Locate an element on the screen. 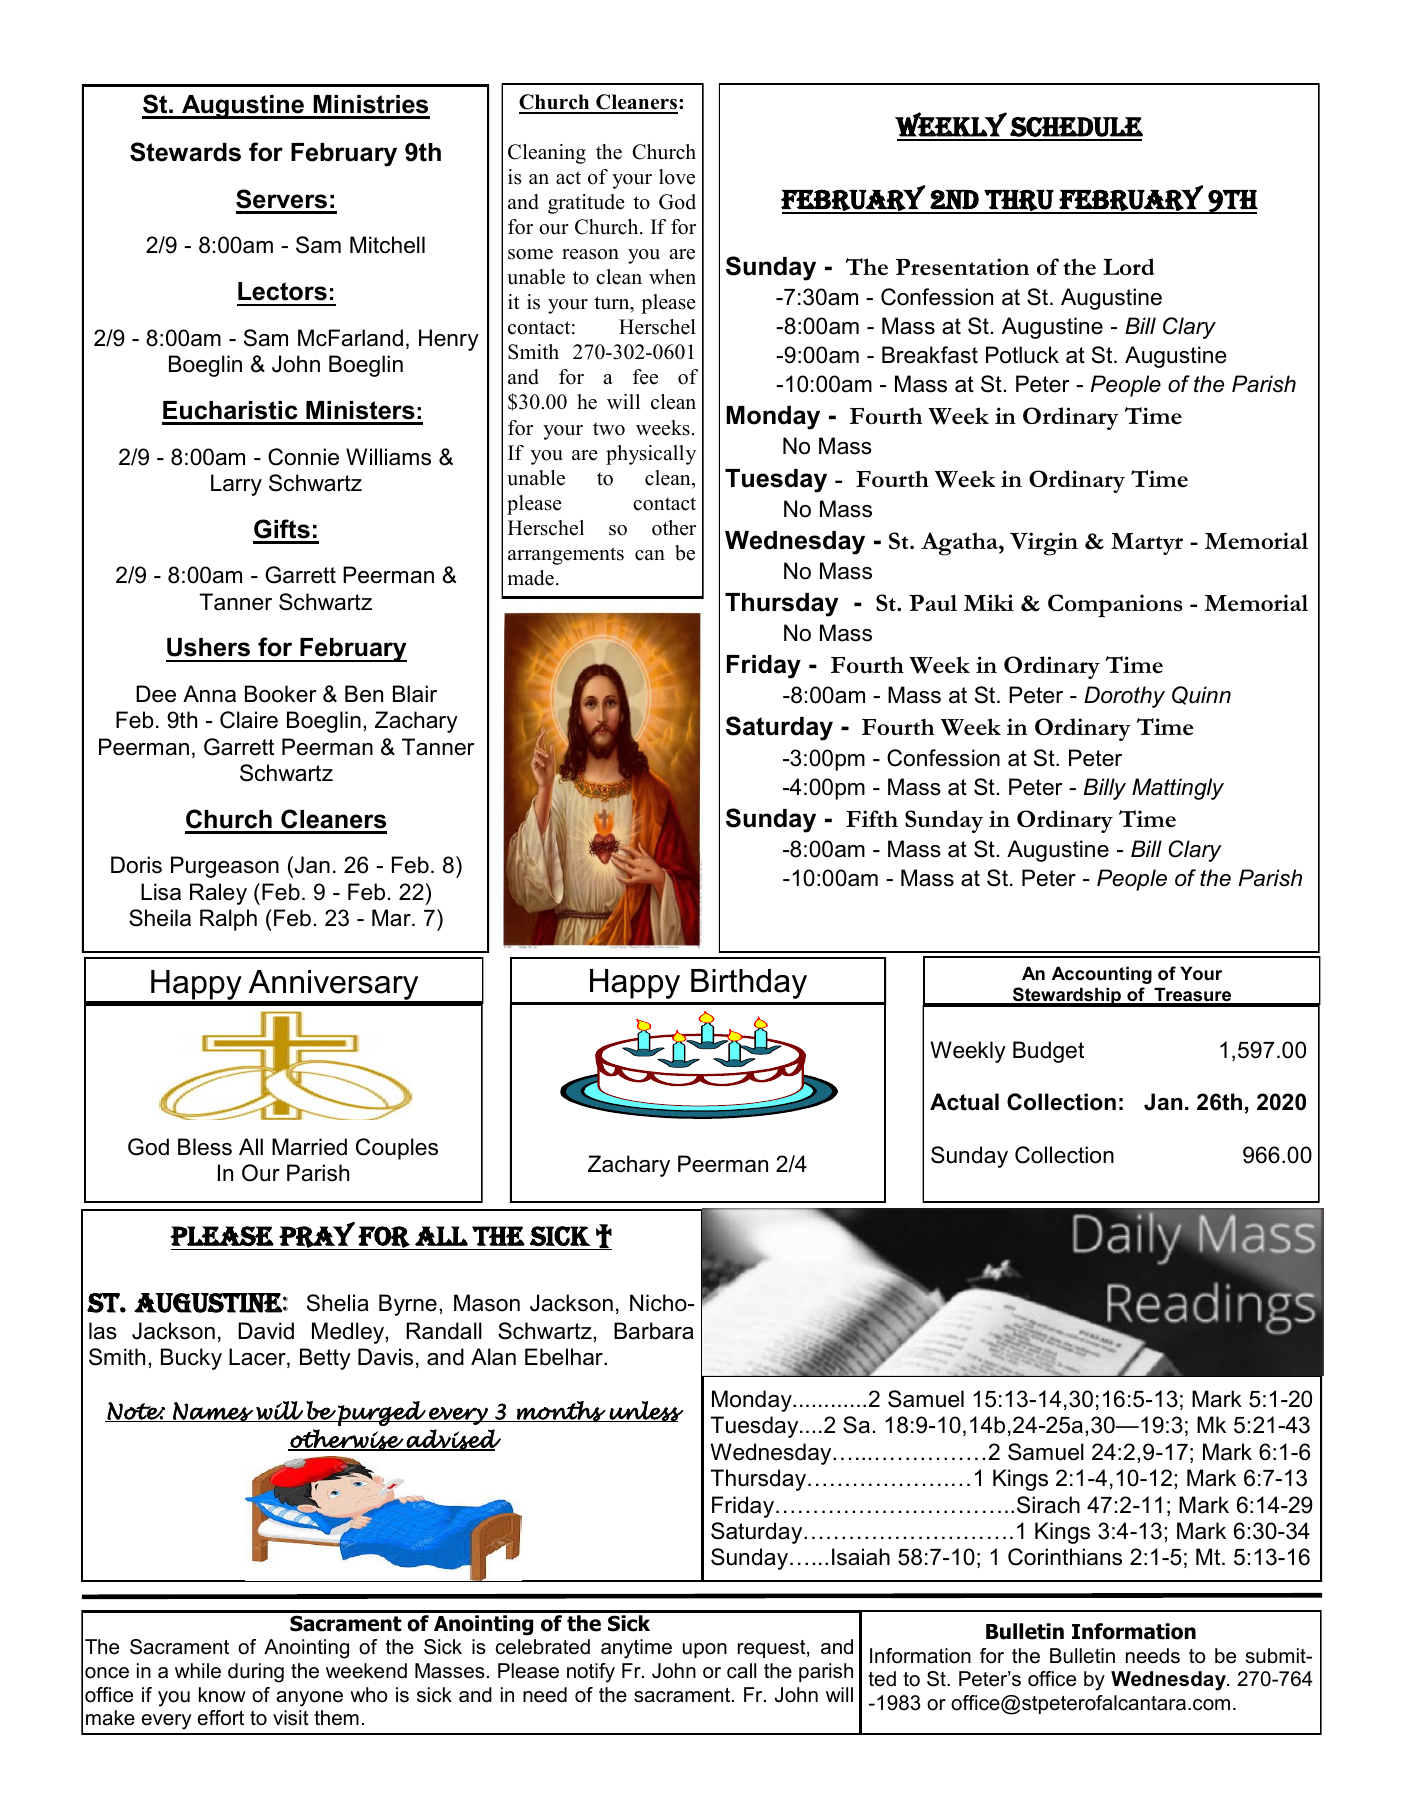 This screenshot has height=1817, width=1404. Claire is located at coordinates (249, 720).
